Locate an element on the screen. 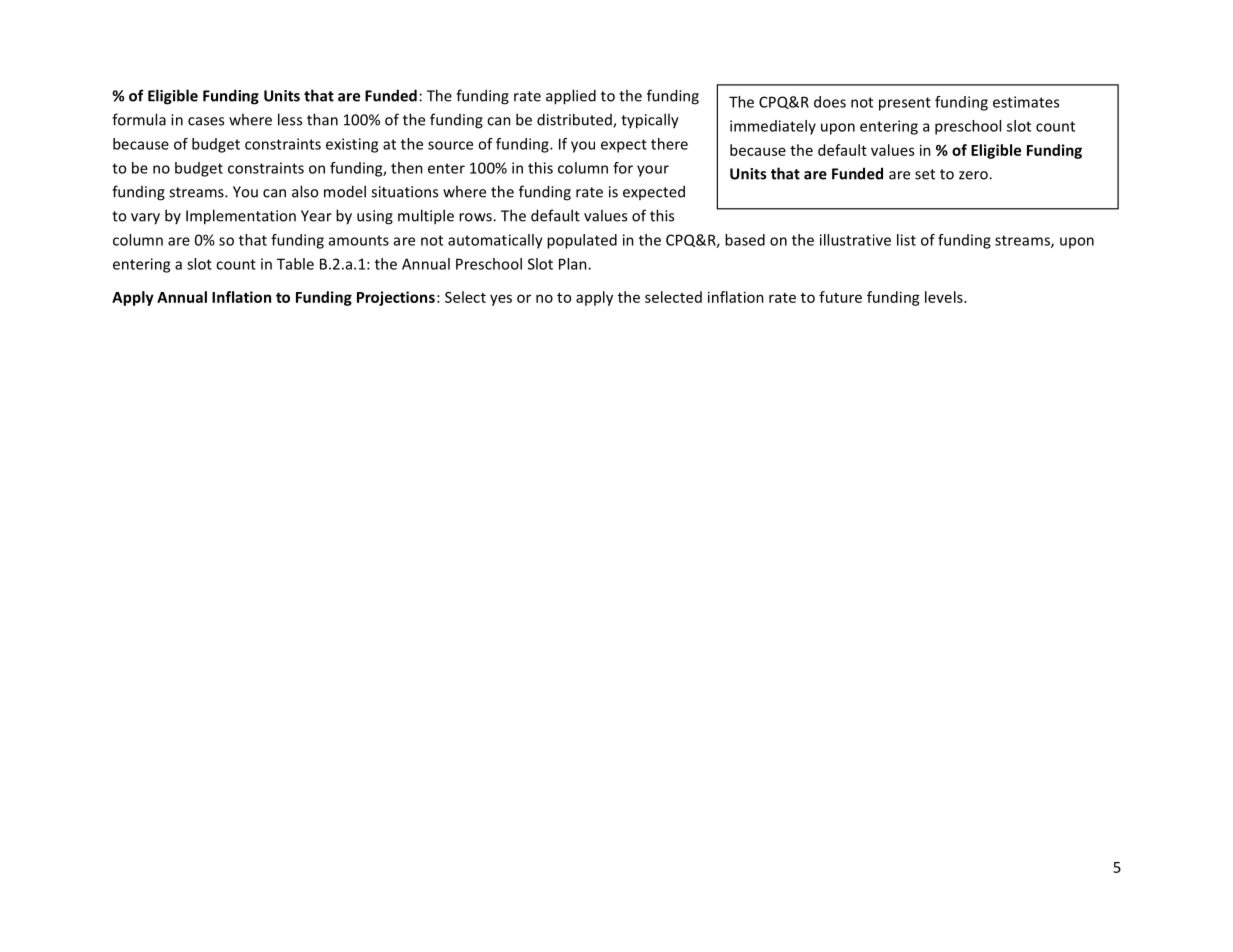  applied is located at coordinates (571, 97).
